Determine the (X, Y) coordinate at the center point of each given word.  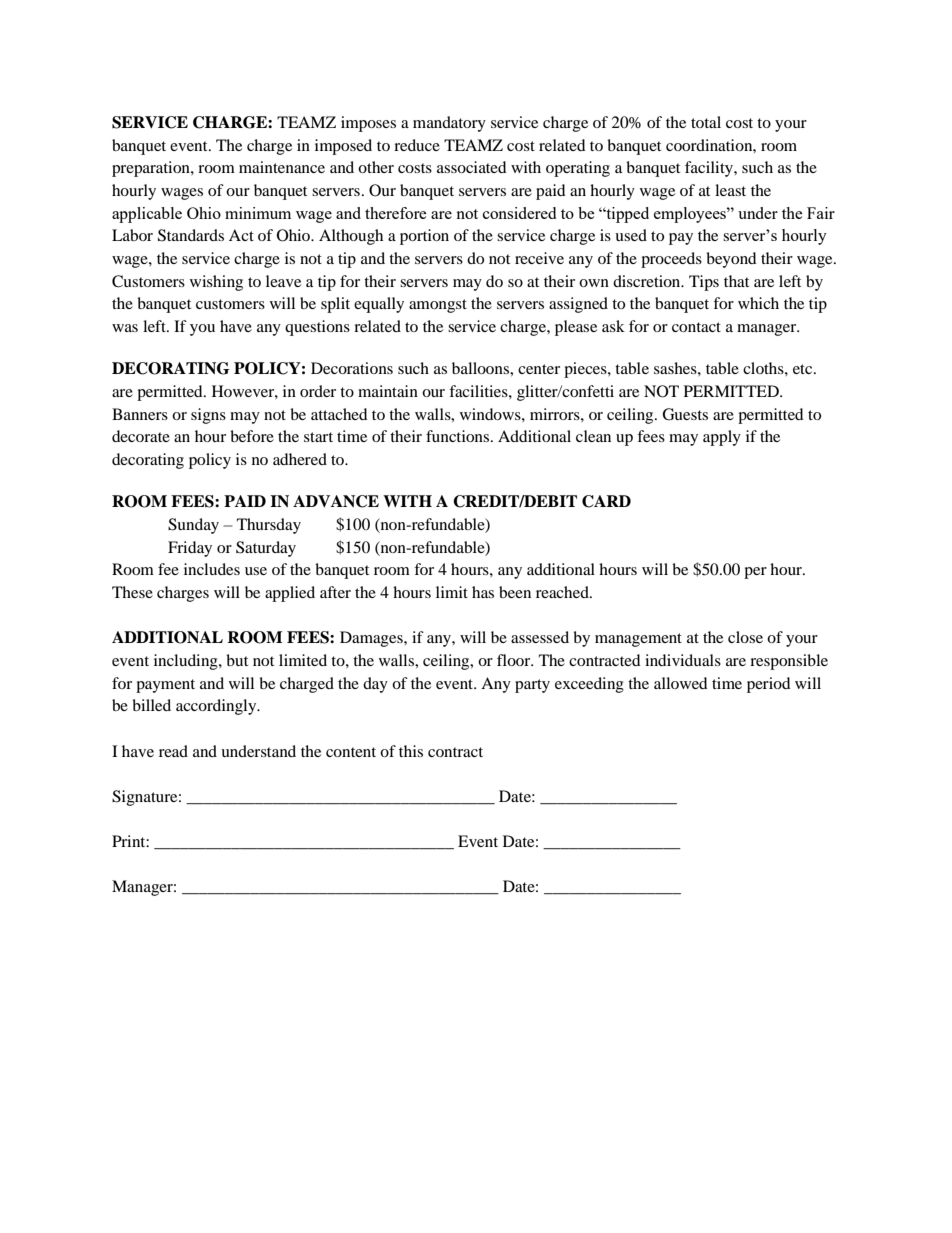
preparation (152, 169)
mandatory (449, 124)
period (769, 685)
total (706, 122)
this (411, 751)
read (173, 751)
